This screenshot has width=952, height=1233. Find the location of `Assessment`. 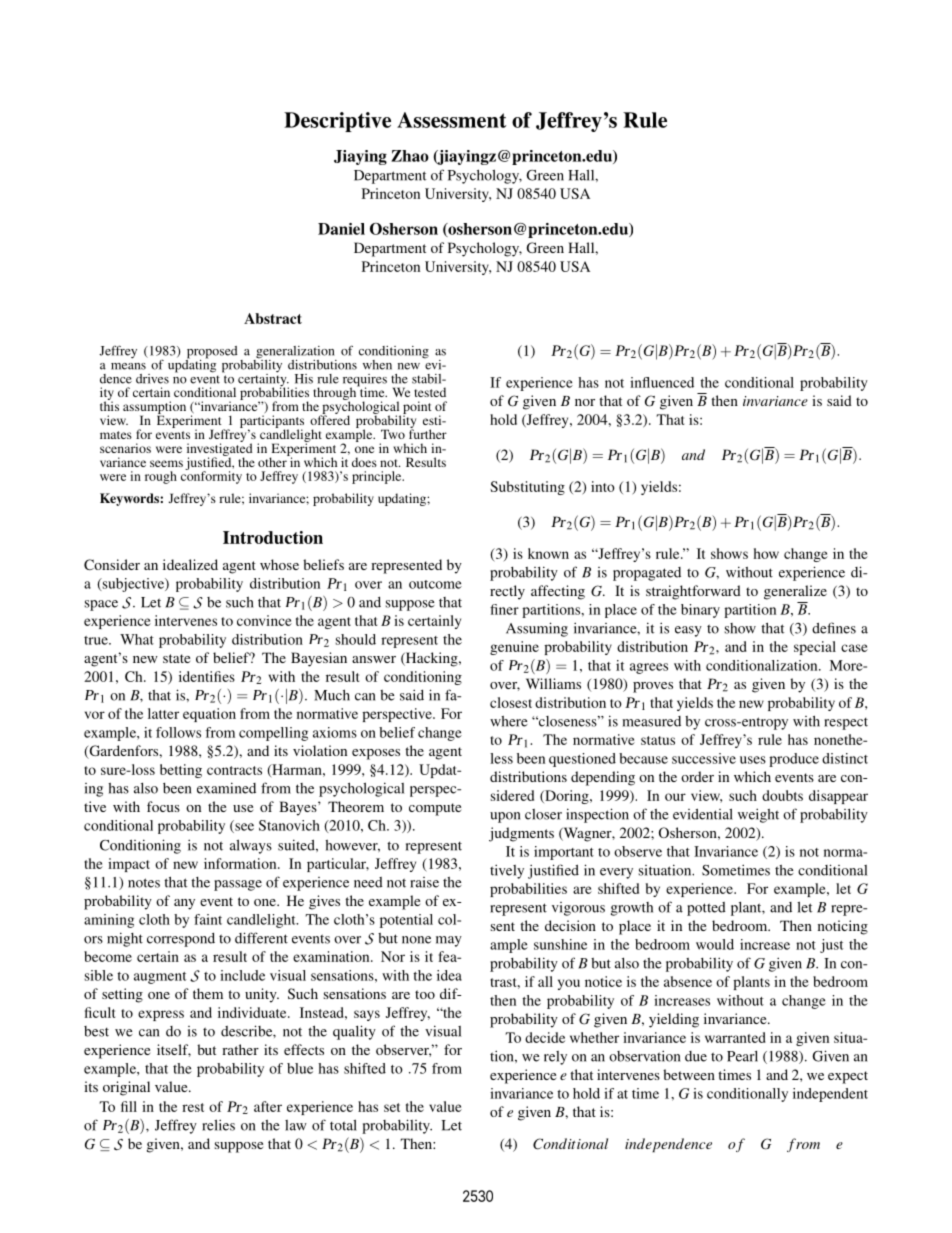

Assessment is located at coordinates (451, 120).
